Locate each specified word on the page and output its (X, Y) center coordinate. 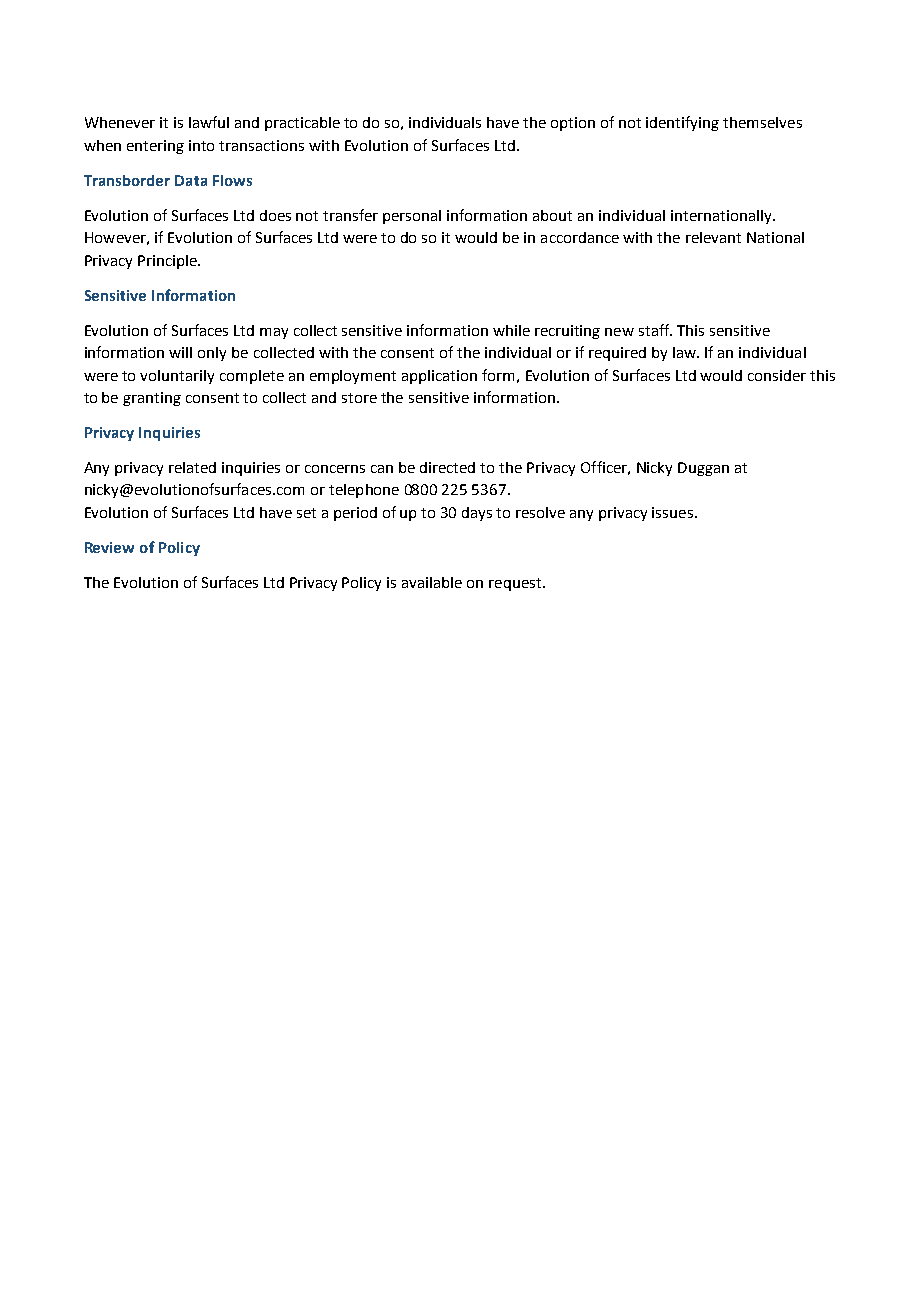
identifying (682, 123)
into (201, 145)
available (432, 582)
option (573, 124)
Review (109, 547)
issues (672, 512)
